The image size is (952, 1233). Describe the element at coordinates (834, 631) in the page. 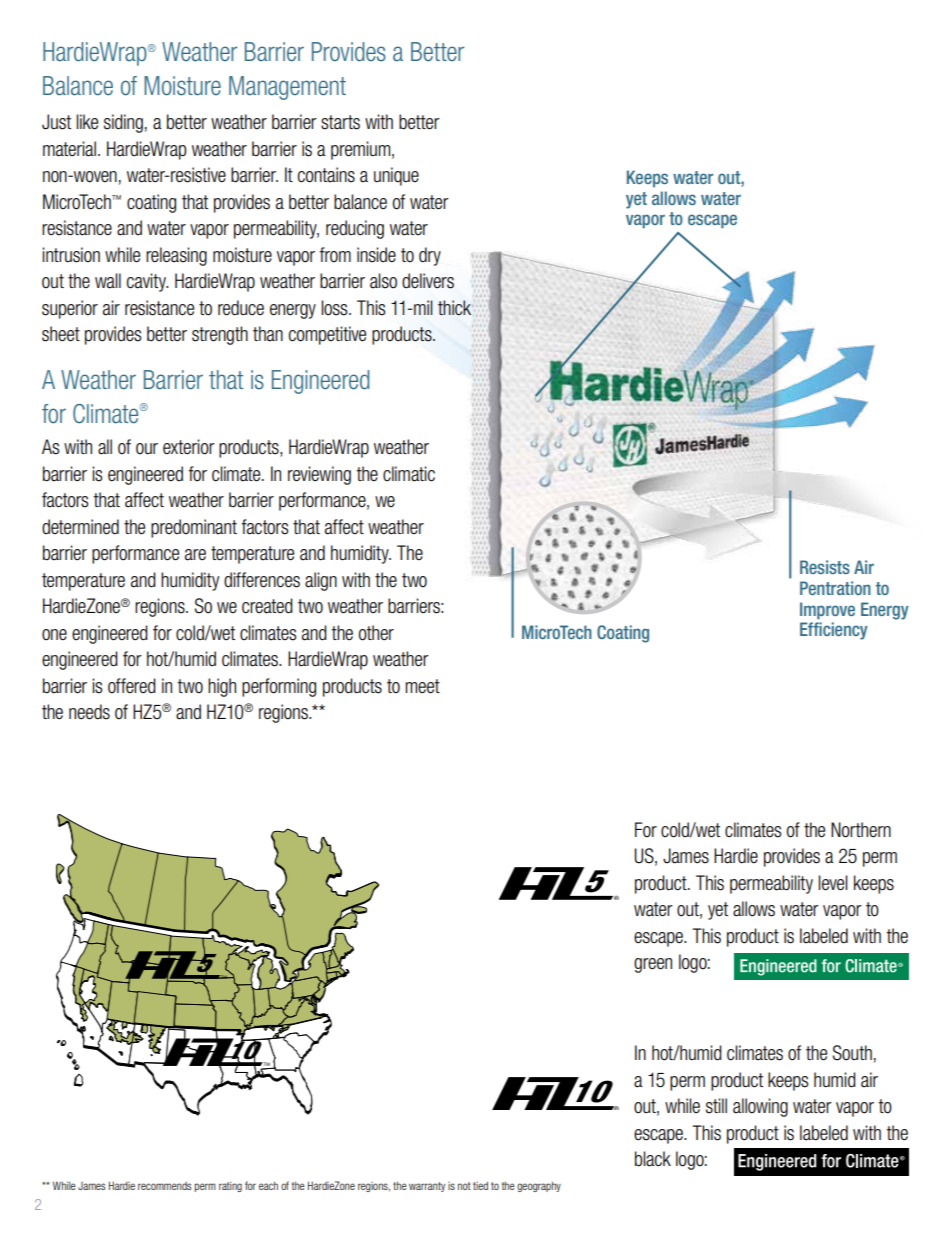

I see `Efficiency` at that location.
